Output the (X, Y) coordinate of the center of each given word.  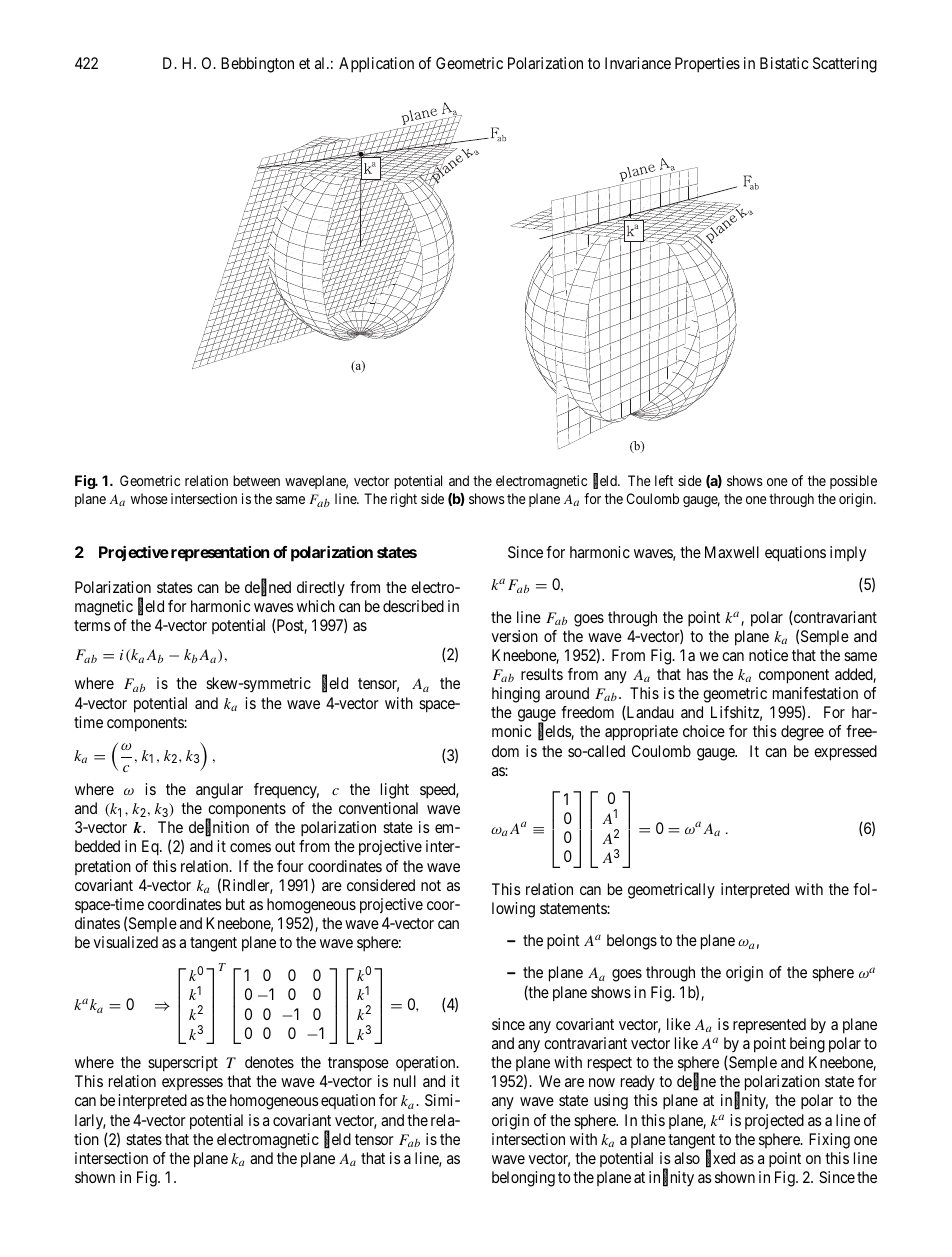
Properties (707, 65)
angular (219, 791)
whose (149, 498)
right (404, 500)
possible (853, 482)
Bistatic (784, 63)
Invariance (638, 63)
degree (802, 733)
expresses (192, 1084)
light (395, 791)
